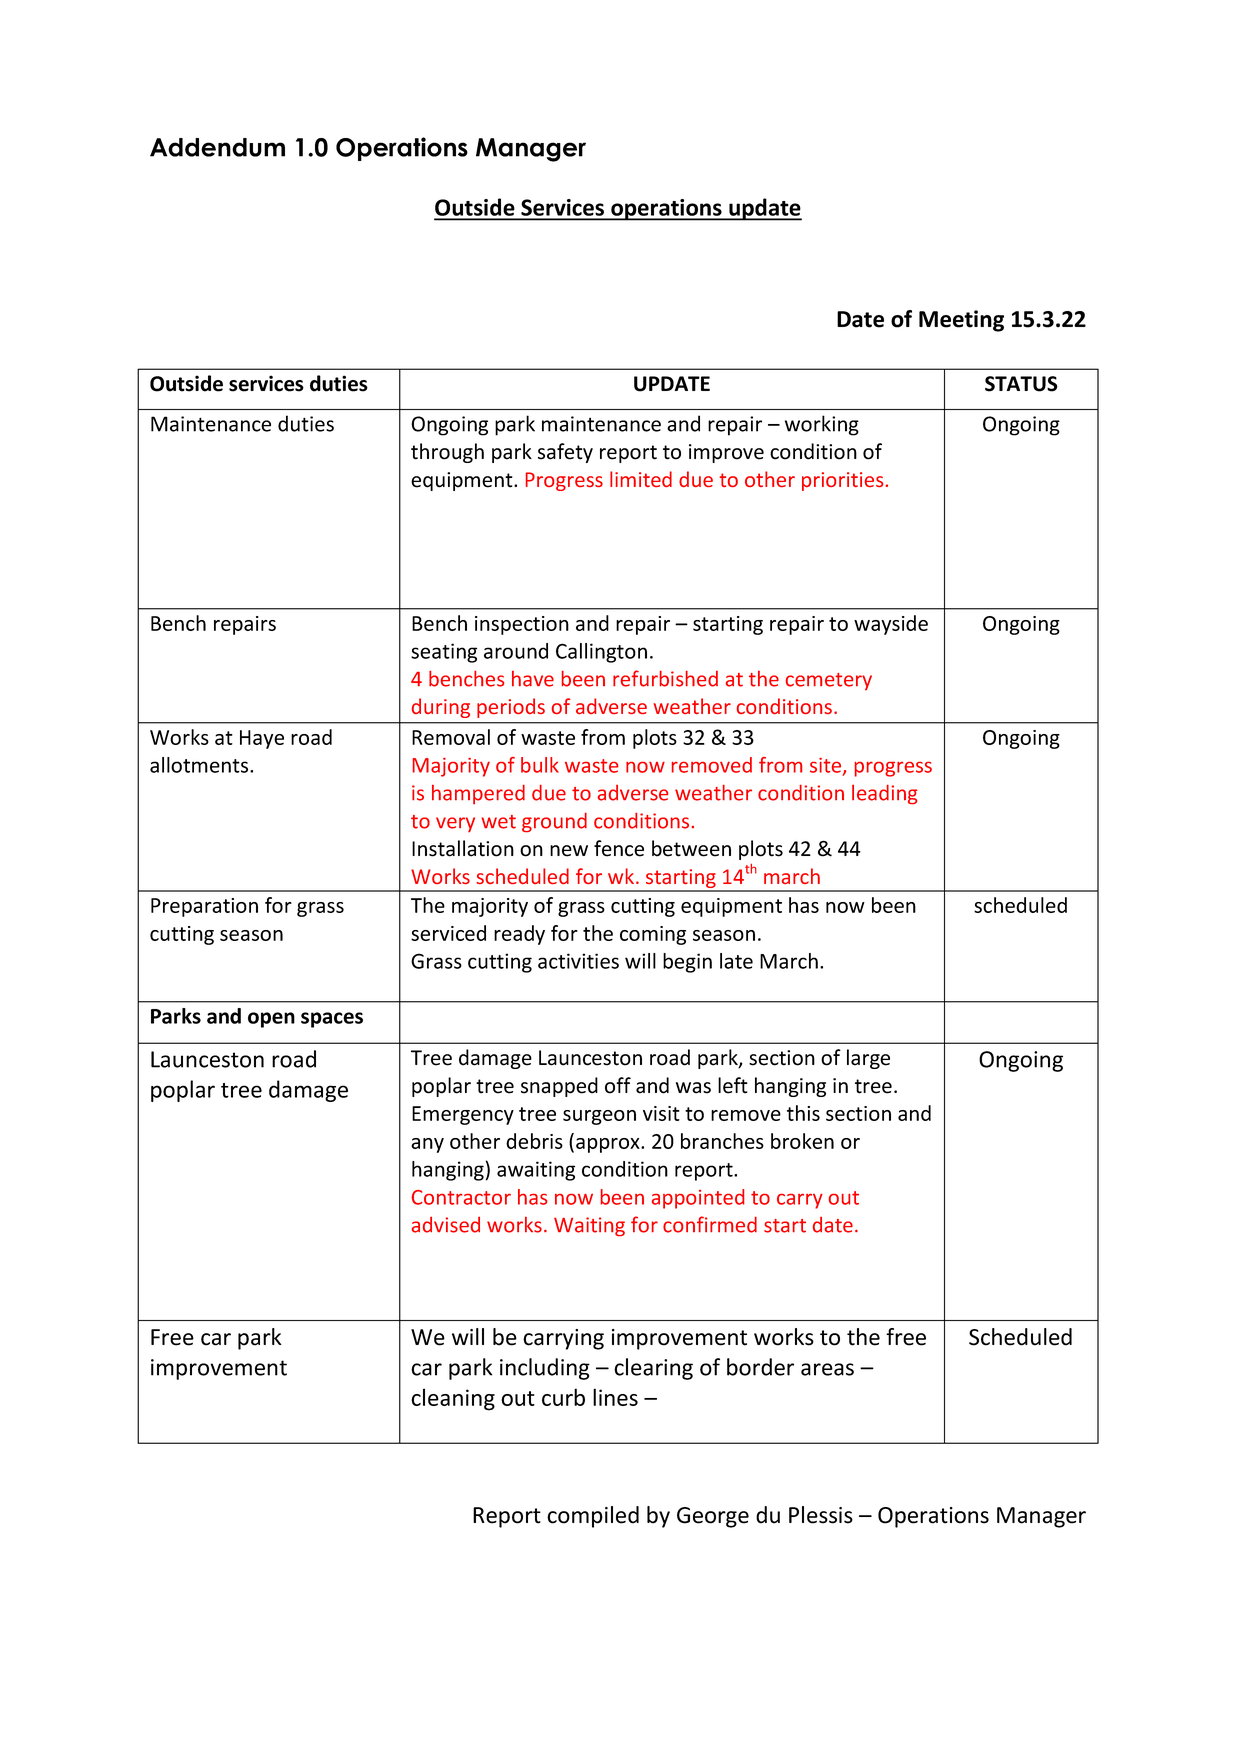  What do you see at coordinates (271, 1020) in the screenshot?
I see `open` at bounding box center [271, 1020].
